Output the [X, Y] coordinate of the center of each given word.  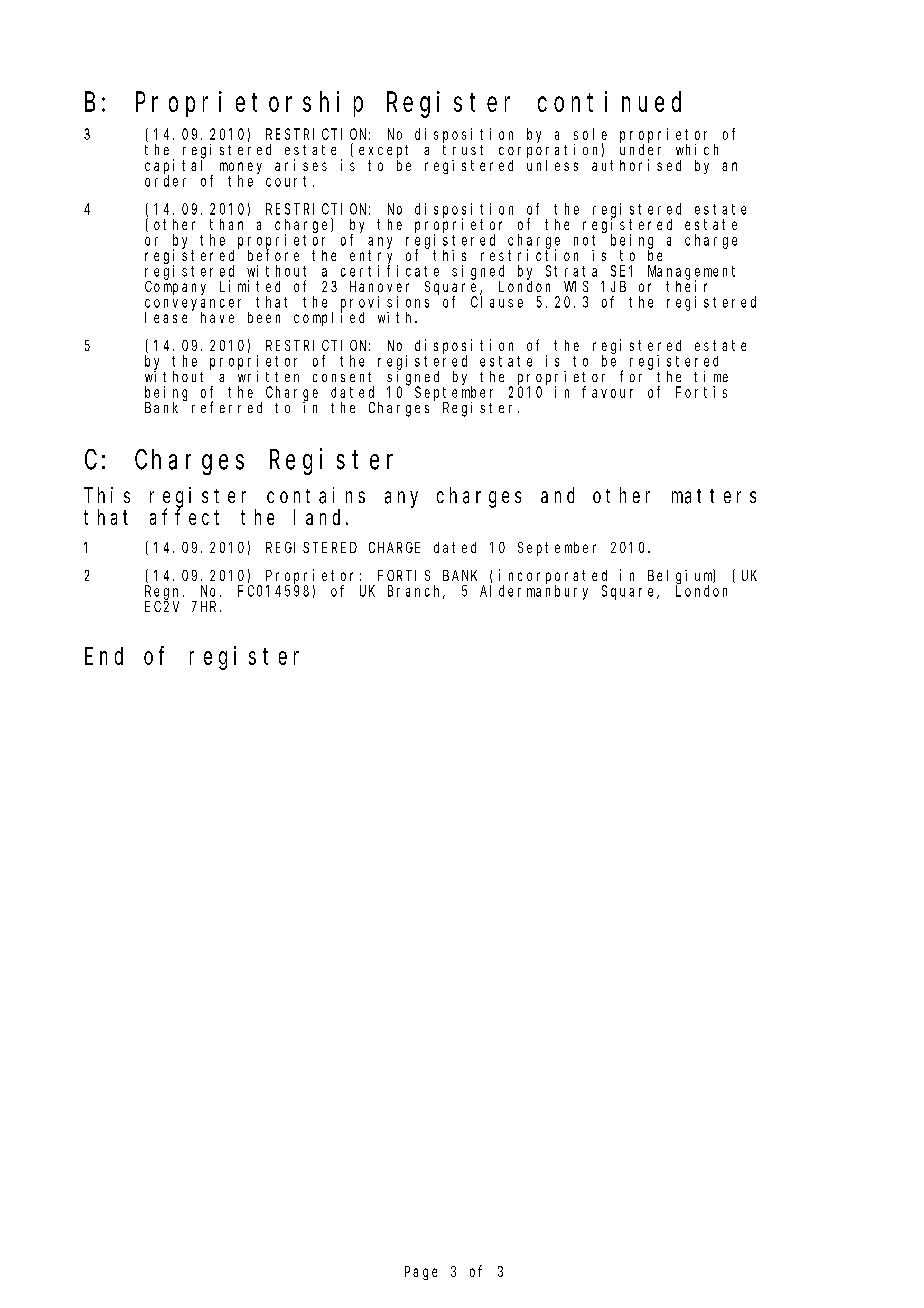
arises [301, 165]
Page [421, 1273]
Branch [416, 592]
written [268, 375]
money [241, 169]
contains [316, 495]
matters [714, 496]
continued [609, 101]
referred [227, 407]
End [104, 656]
